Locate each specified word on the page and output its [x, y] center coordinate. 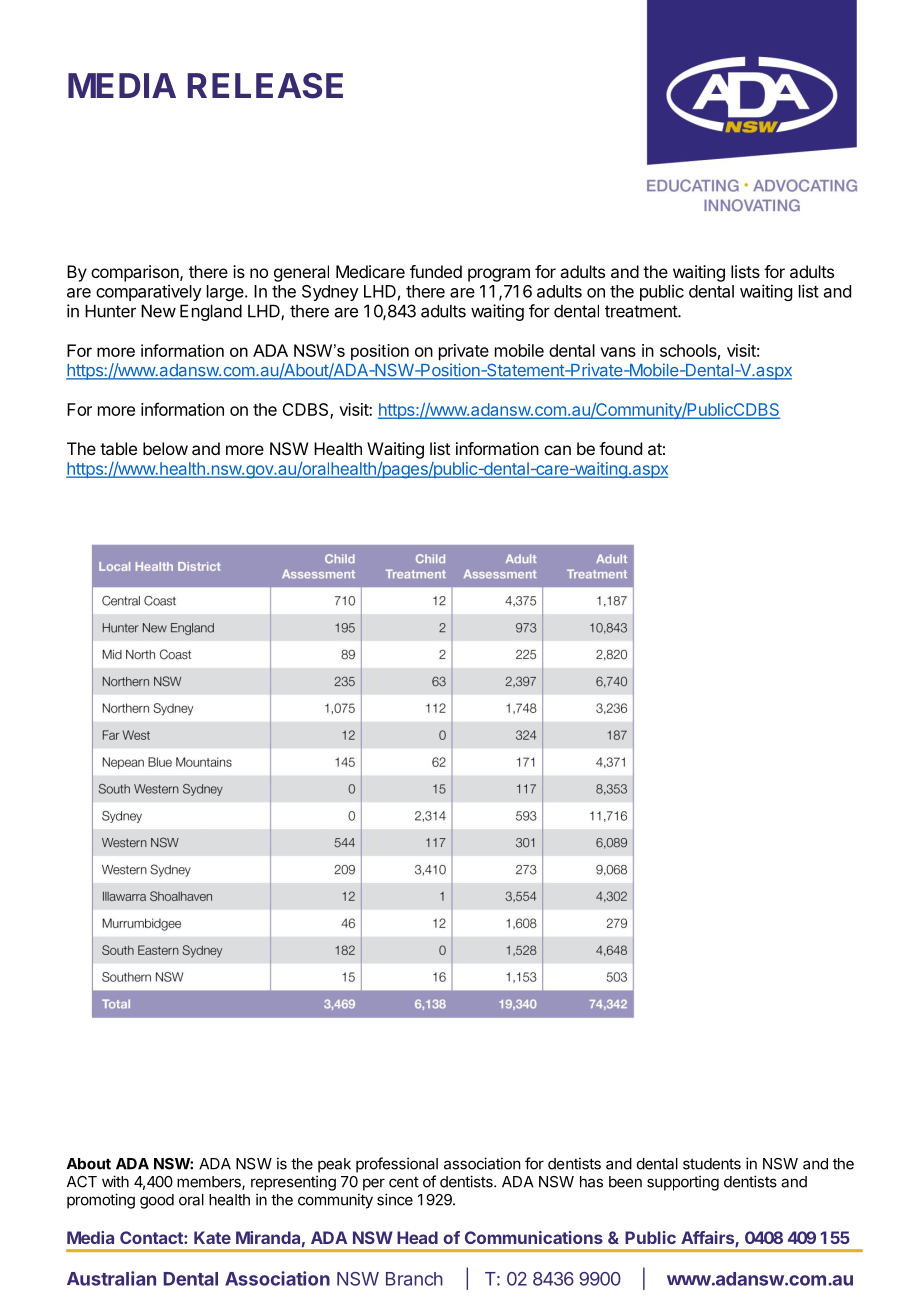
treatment [642, 311]
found [620, 448]
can [557, 450]
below [165, 448]
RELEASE [265, 86]
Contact [152, 1237]
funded [436, 271]
